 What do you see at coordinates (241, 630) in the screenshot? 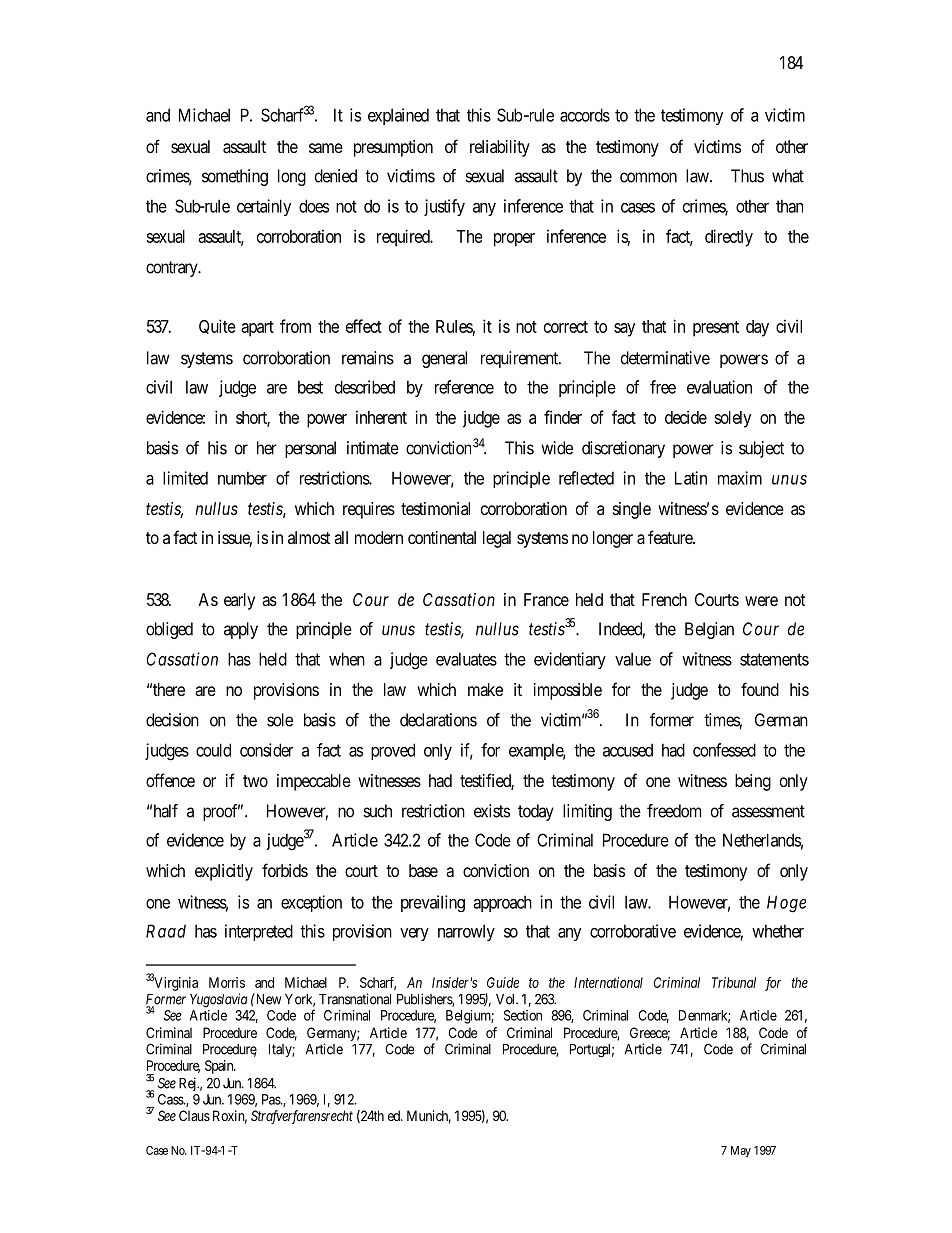
I see `apply` at bounding box center [241, 630].
